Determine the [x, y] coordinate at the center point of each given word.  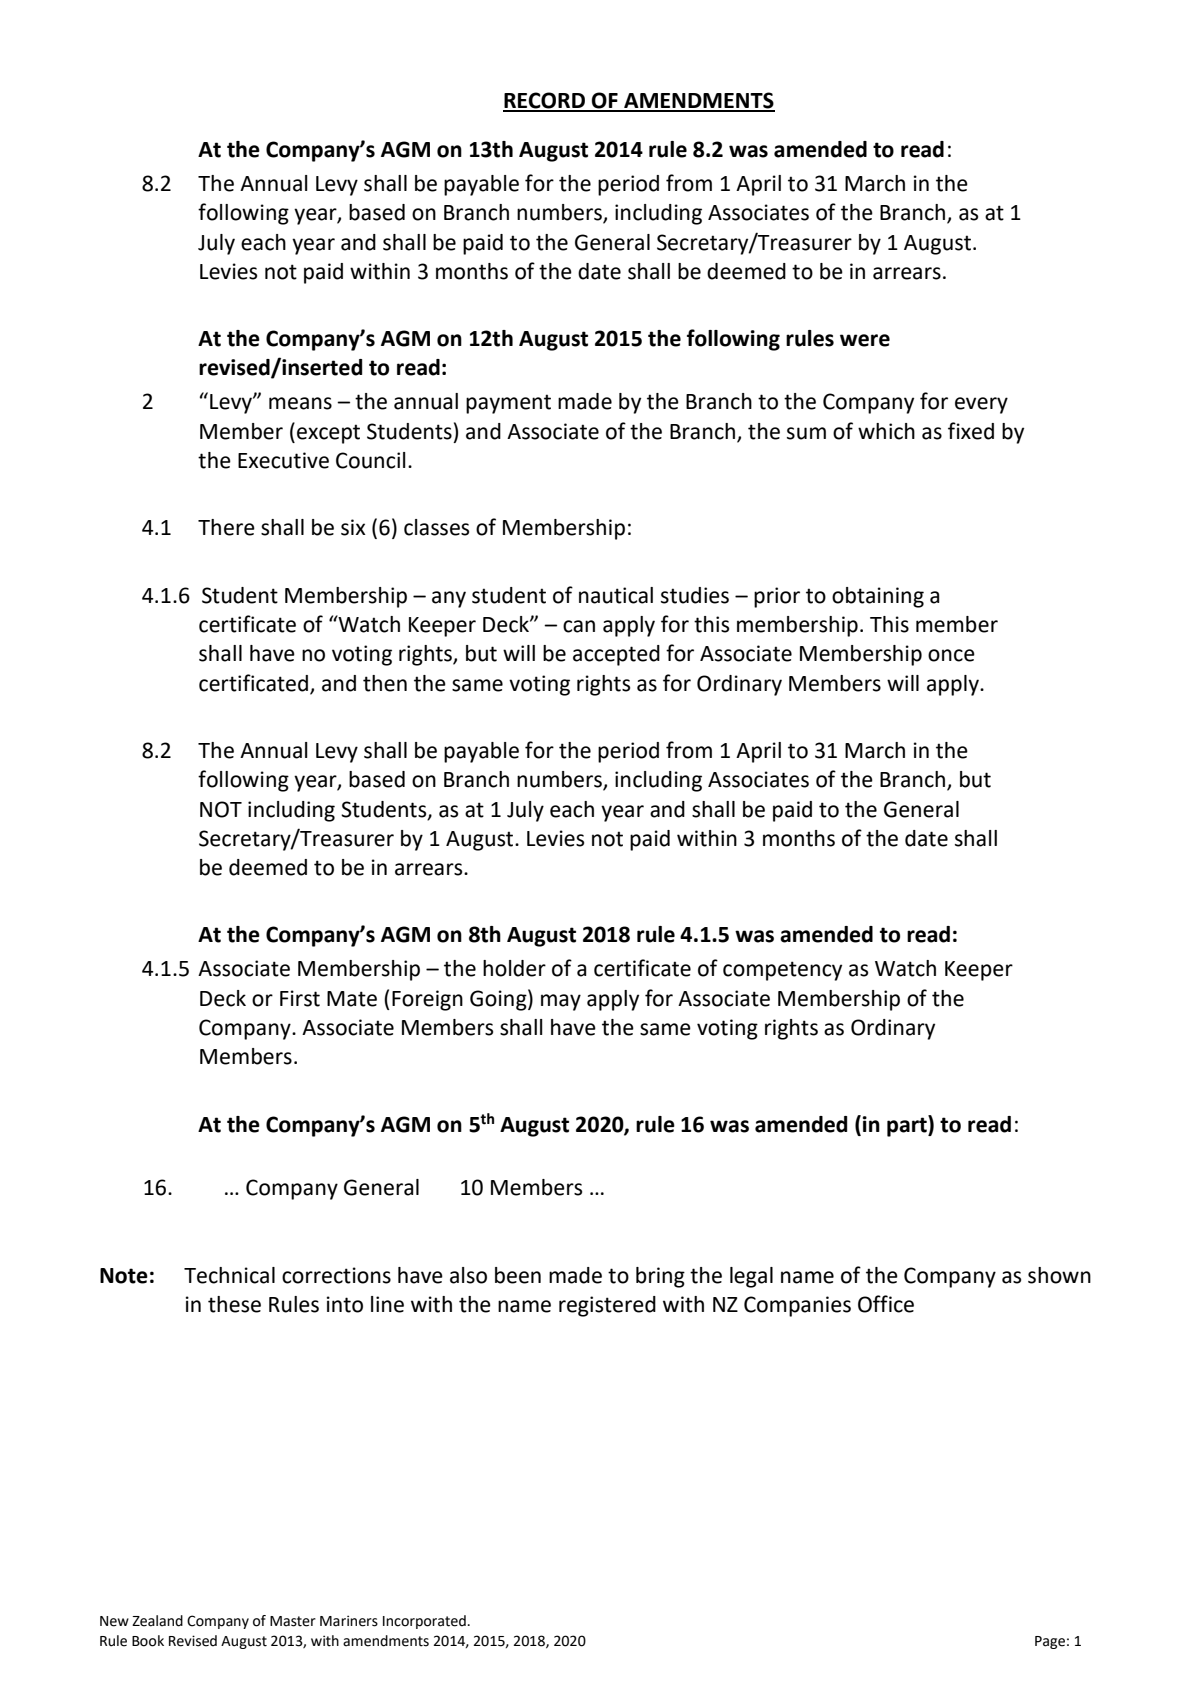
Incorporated [424, 1622]
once [951, 655]
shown [1059, 1275]
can [579, 626]
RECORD [545, 101]
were [865, 340]
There [226, 527]
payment [508, 404]
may [561, 1002]
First [300, 998]
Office [886, 1304]
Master [293, 1621]
